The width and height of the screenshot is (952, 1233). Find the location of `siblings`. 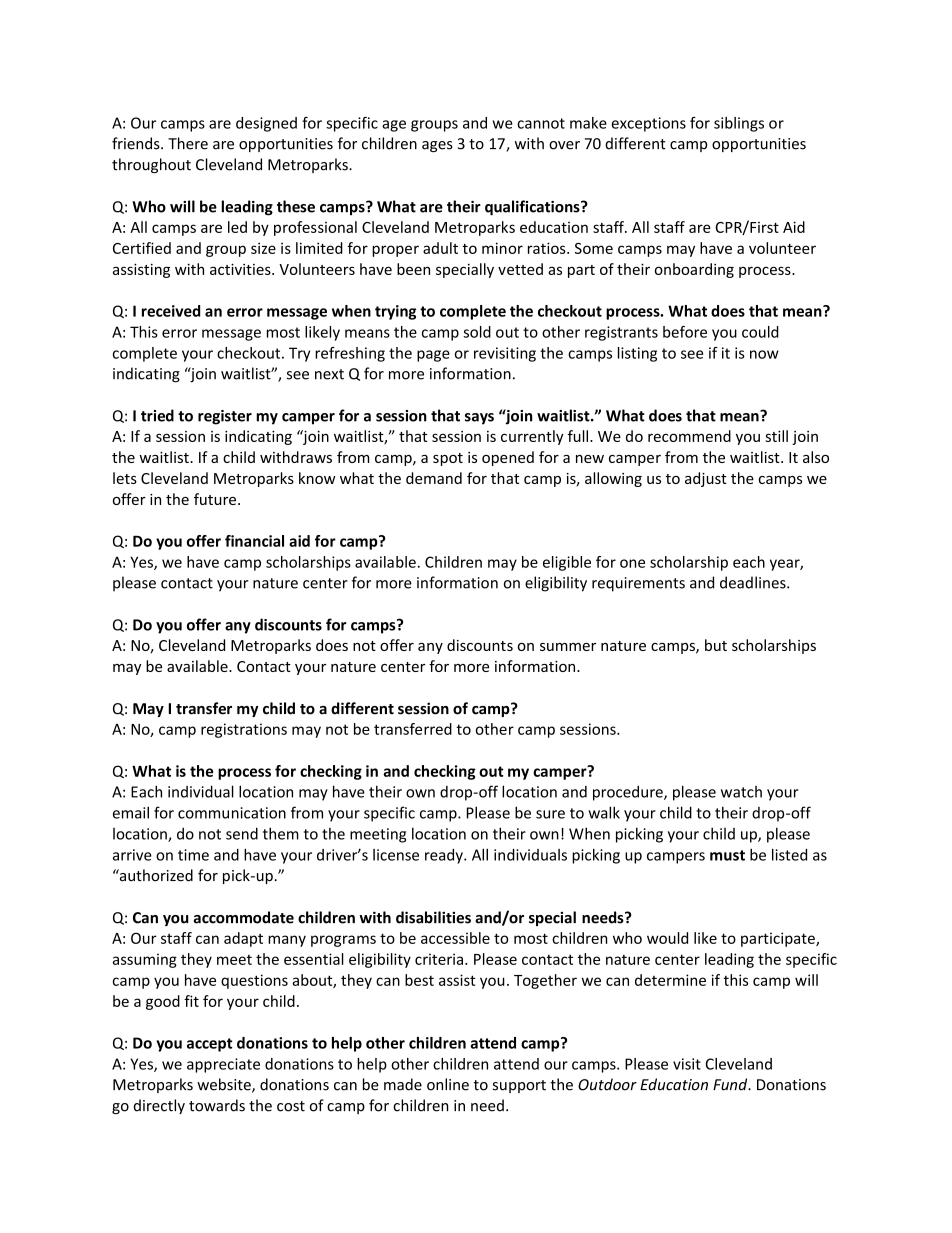

siblings is located at coordinates (739, 124).
